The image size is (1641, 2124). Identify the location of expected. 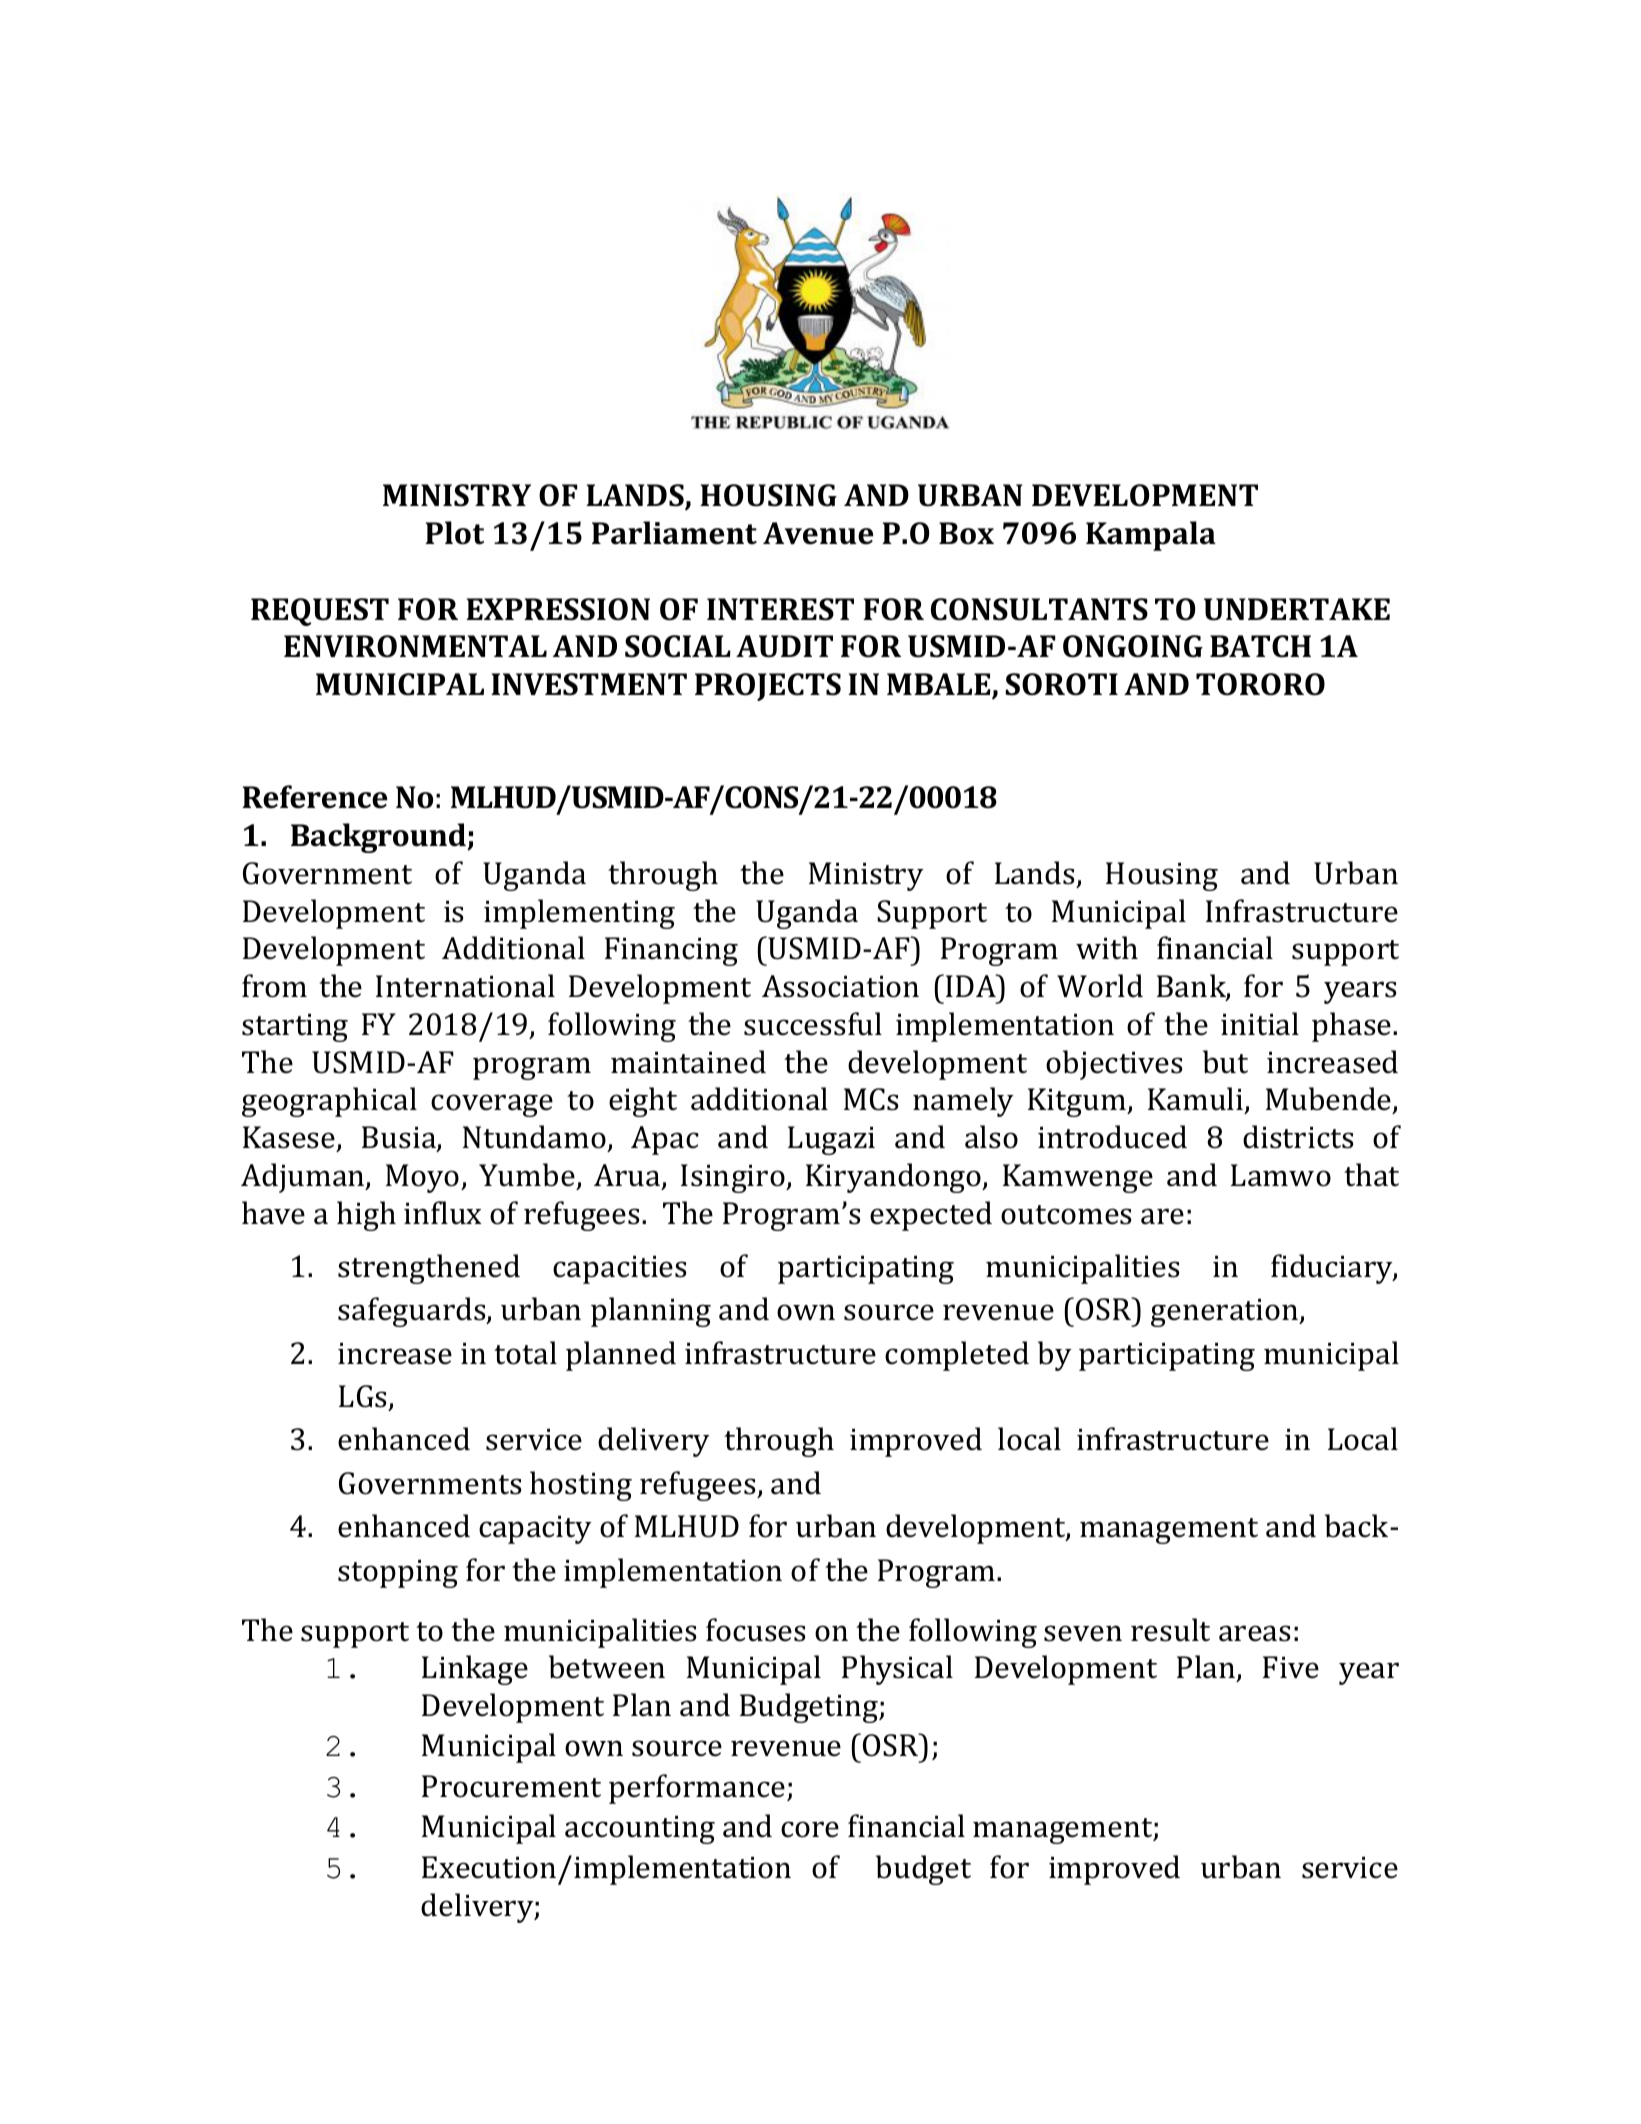
(931, 1216).
